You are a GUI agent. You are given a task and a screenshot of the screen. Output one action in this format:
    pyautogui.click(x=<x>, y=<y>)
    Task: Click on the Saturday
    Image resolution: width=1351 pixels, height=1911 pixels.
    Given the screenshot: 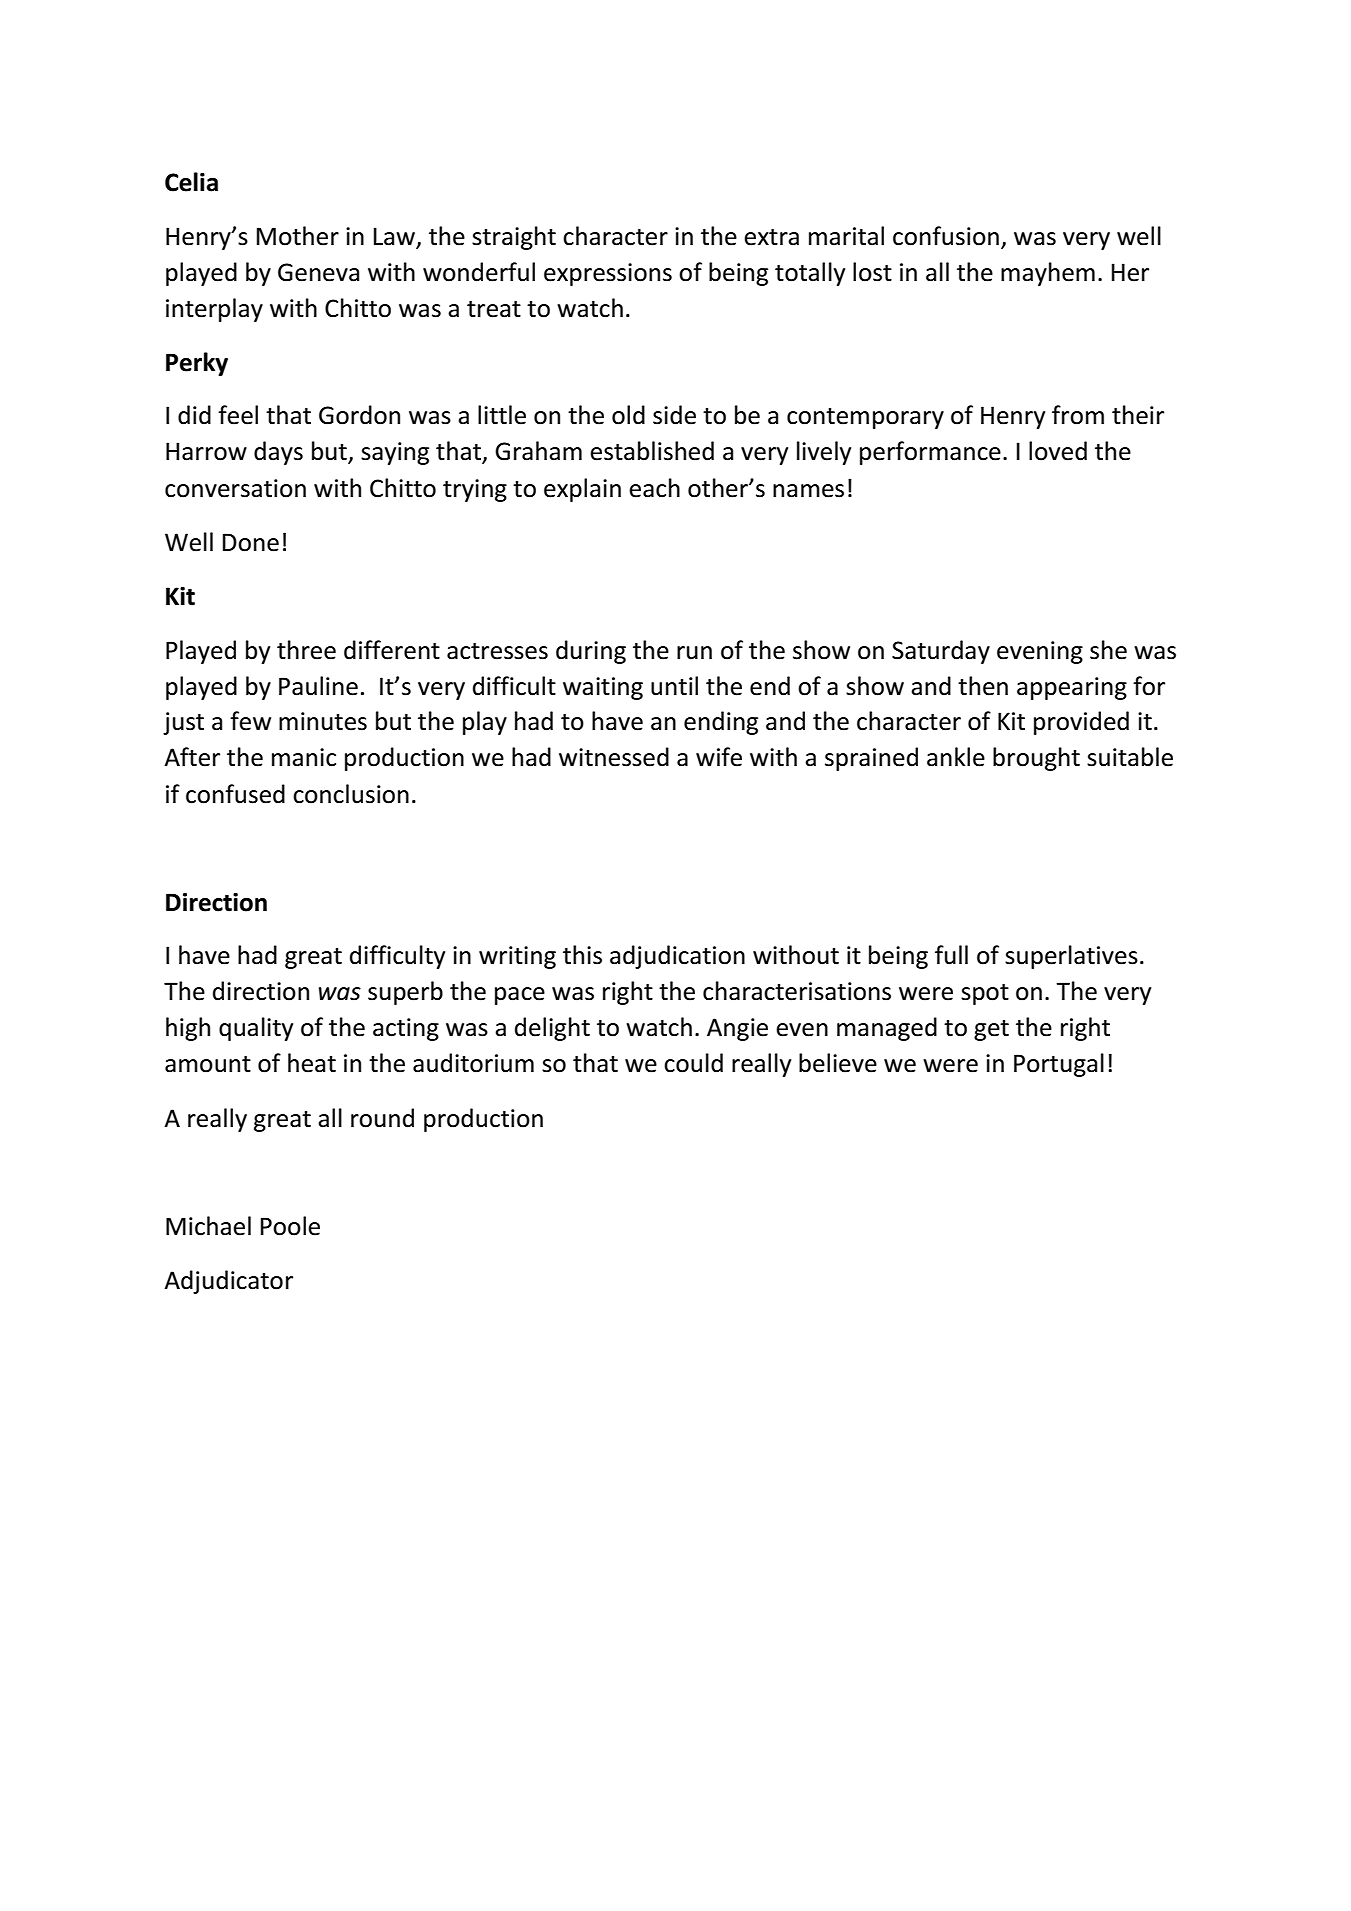 What is the action you would take?
    pyautogui.click(x=941, y=652)
